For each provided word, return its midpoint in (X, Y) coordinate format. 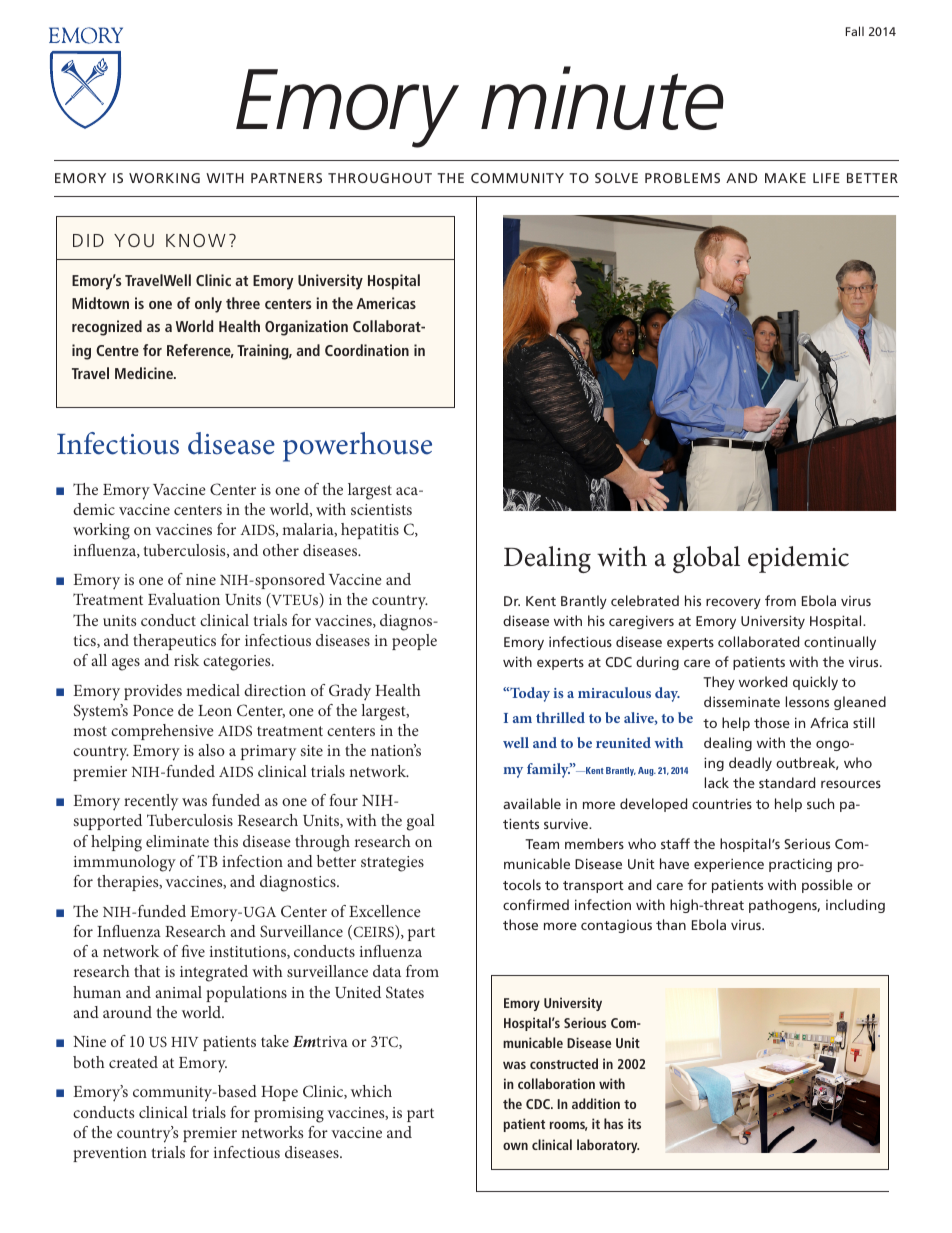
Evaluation (184, 599)
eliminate (177, 841)
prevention (110, 1154)
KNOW (196, 240)
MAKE (785, 178)
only (208, 305)
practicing (800, 865)
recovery (733, 603)
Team (542, 844)
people (414, 642)
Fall (855, 31)
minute (602, 98)
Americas (386, 303)
